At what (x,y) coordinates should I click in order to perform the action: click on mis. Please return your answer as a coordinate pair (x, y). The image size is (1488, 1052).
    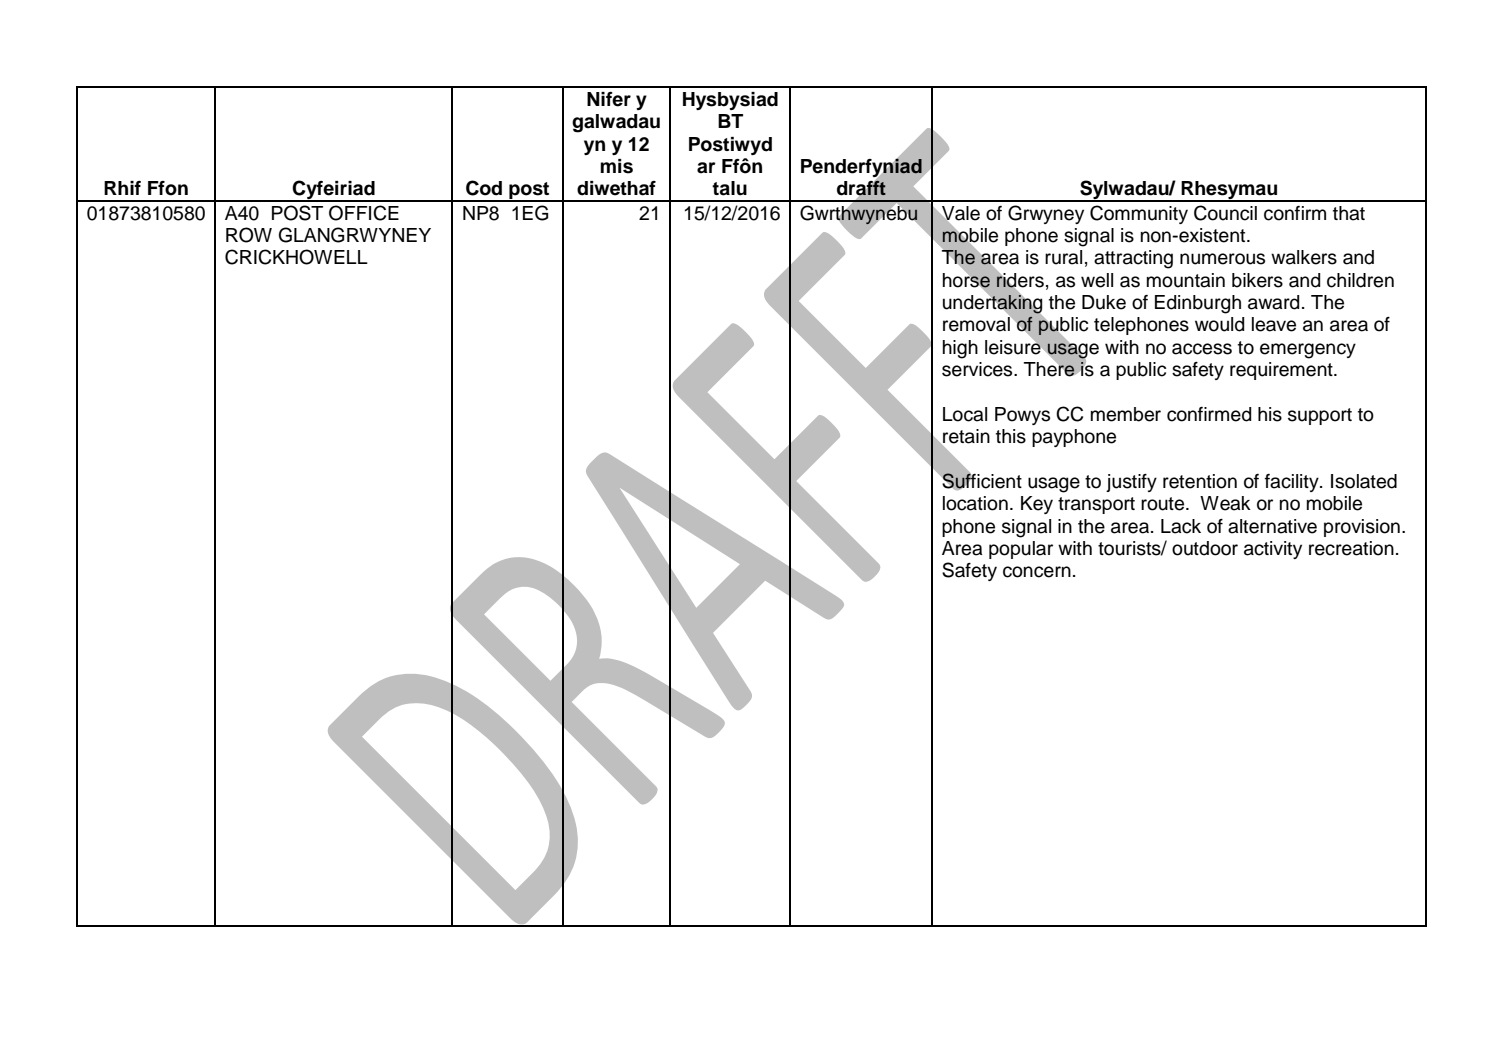
    Looking at the image, I should click on (616, 166).
